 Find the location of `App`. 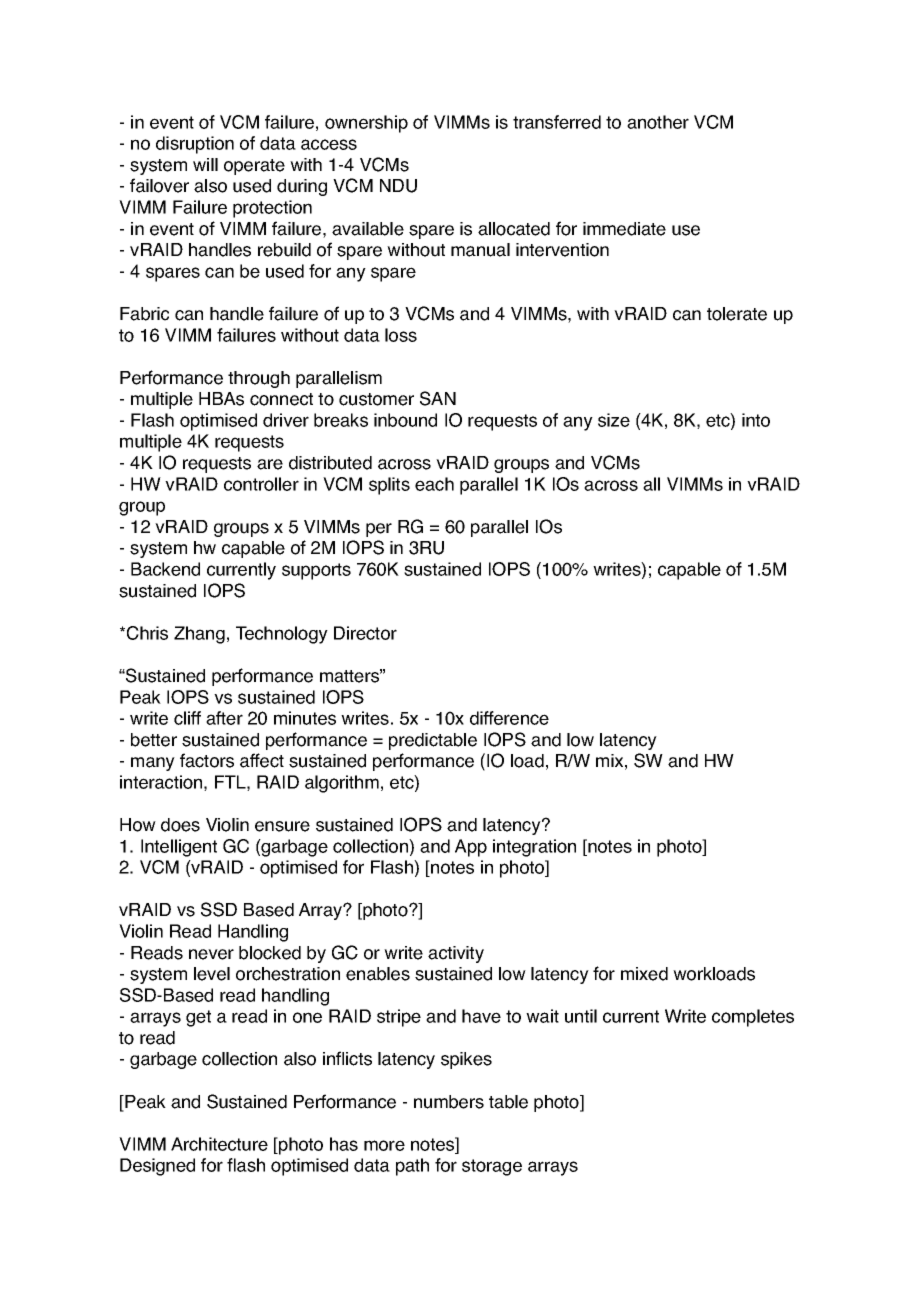

App is located at coordinates (471, 848).
